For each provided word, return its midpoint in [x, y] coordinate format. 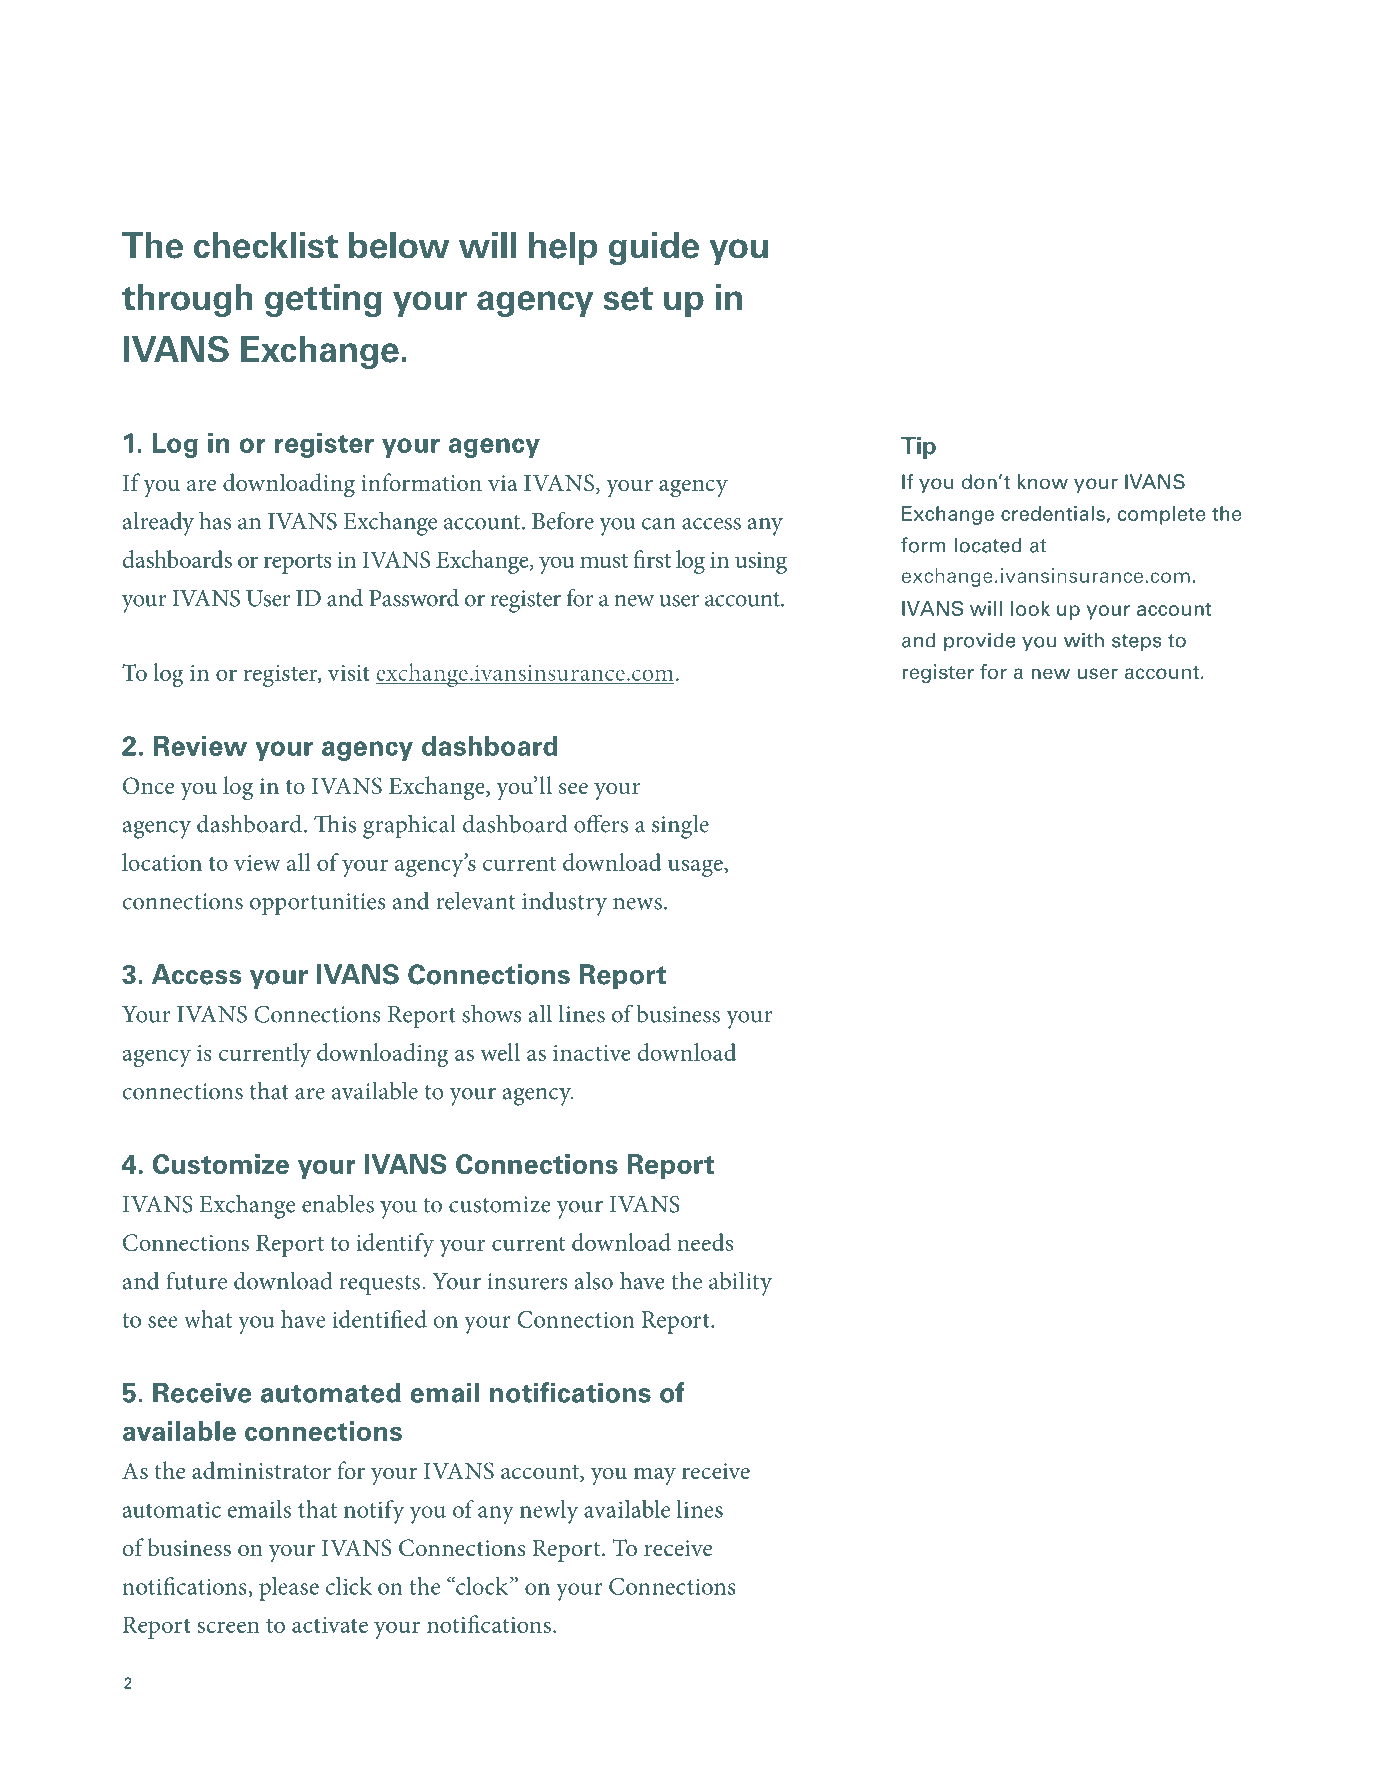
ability [740, 1283]
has [215, 520]
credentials [1054, 514]
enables [338, 1203]
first [652, 559]
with [1084, 640]
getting [323, 300]
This [335, 824]
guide [654, 248]
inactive [592, 1053]
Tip [918, 447]
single [680, 826]
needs [705, 1242]
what [208, 1319]
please [289, 1589]
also [594, 1281]
